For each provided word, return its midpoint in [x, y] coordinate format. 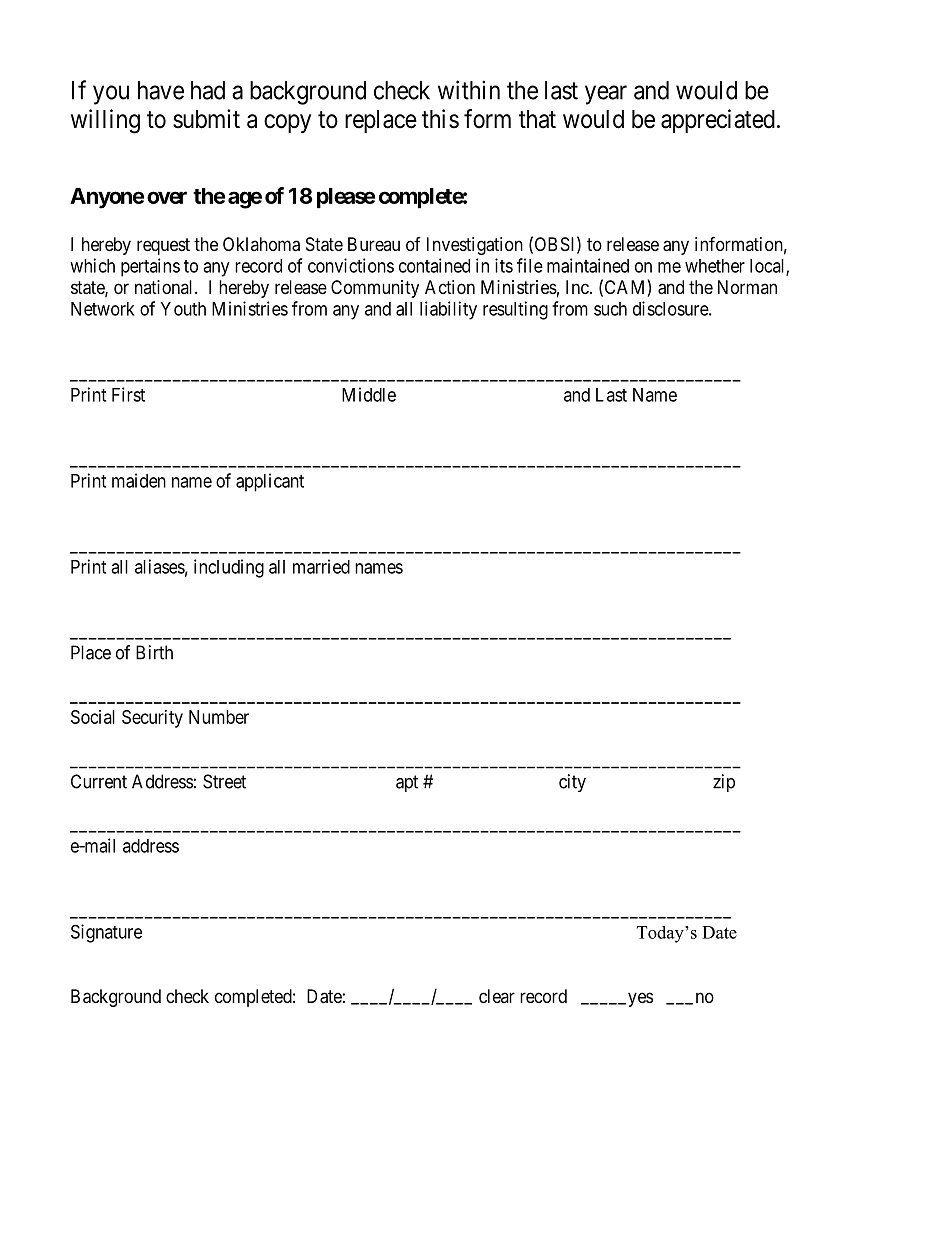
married [321, 566]
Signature [106, 933]
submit [206, 119]
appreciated [718, 121]
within [469, 90]
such [610, 309]
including [229, 568]
